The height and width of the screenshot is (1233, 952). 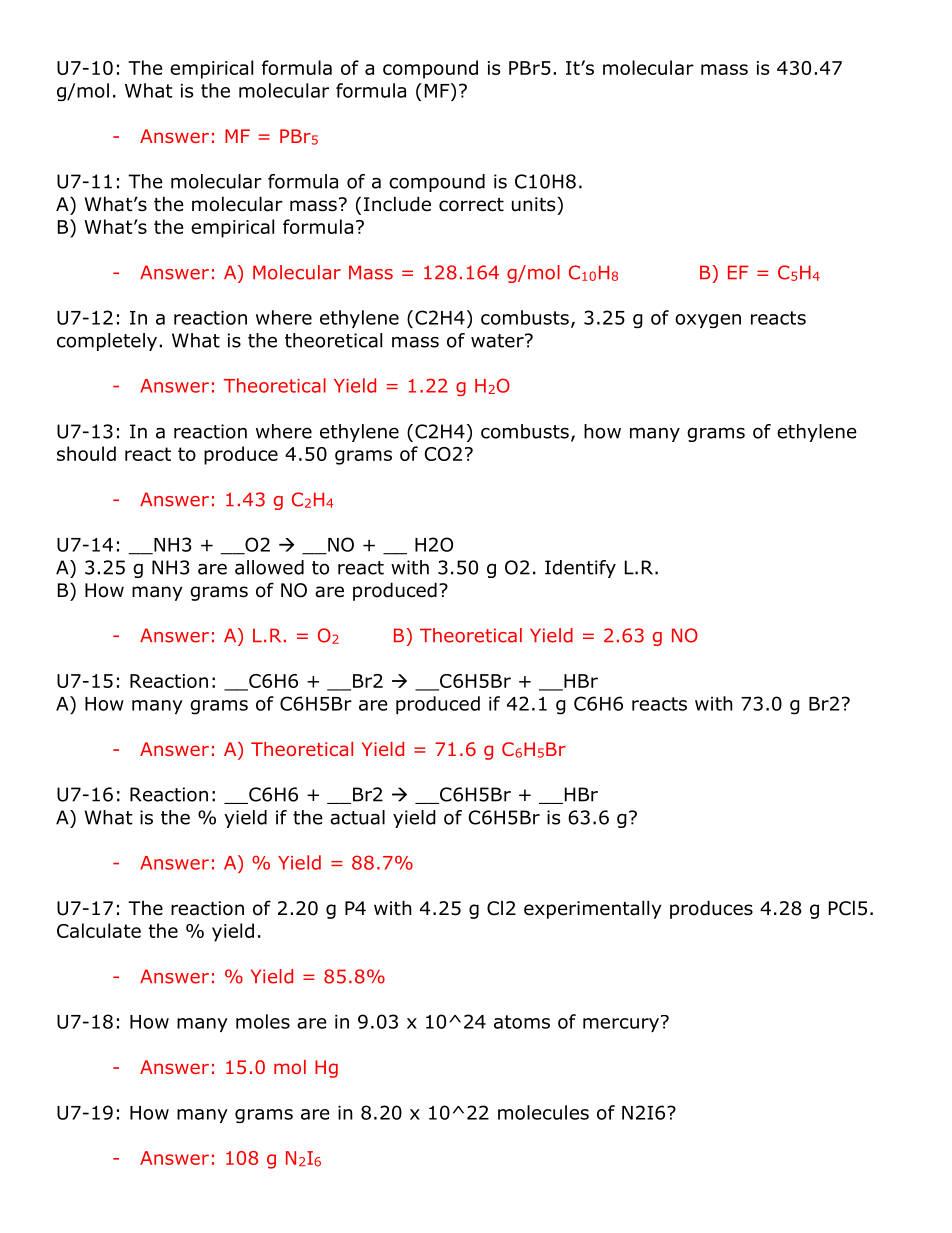 I want to click on Include, so click(x=397, y=204).
